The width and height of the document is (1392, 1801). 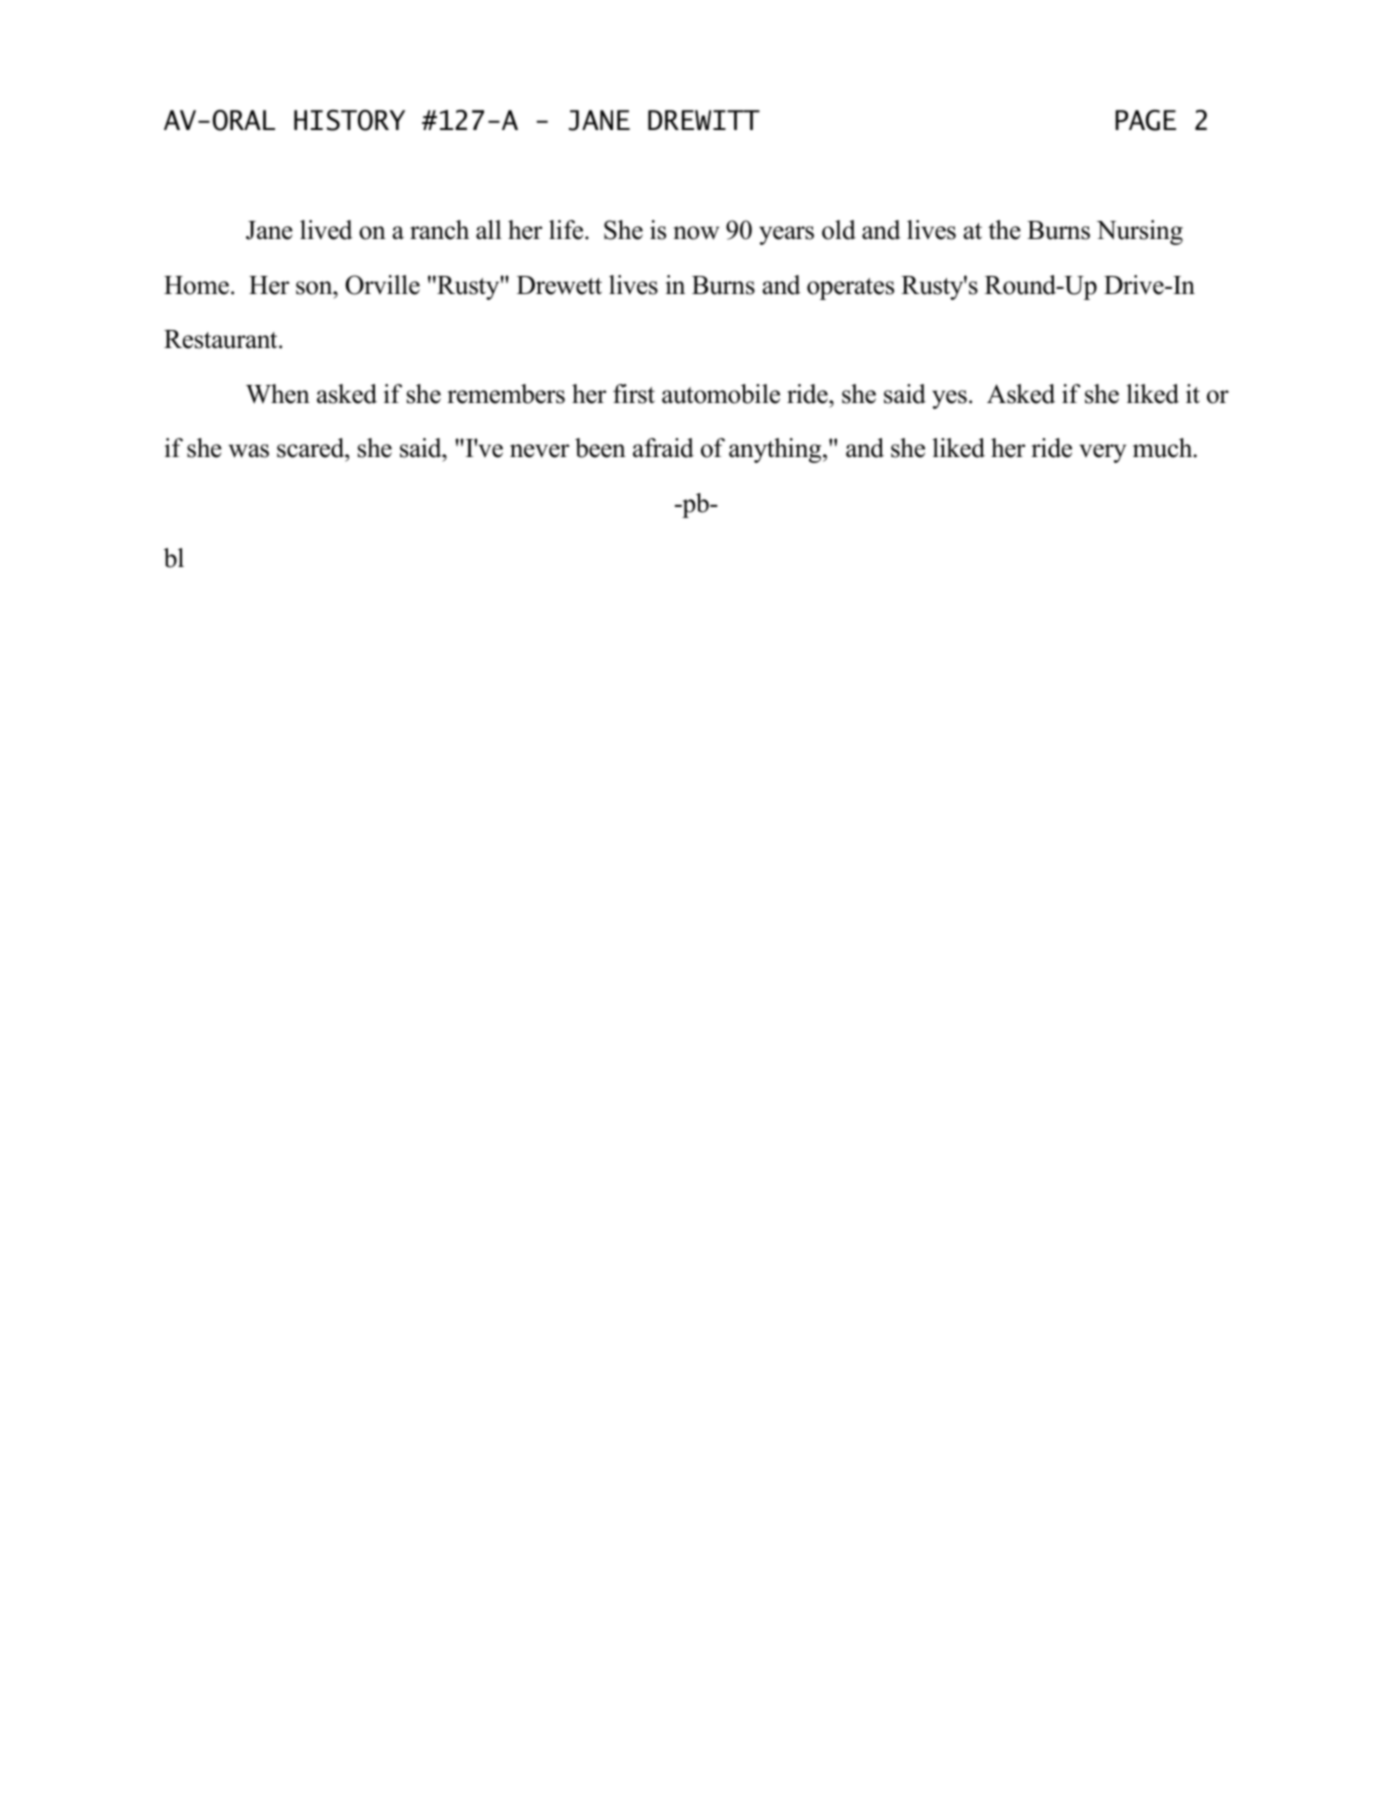 I want to click on PAGE, so click(x=1145, y=120).
